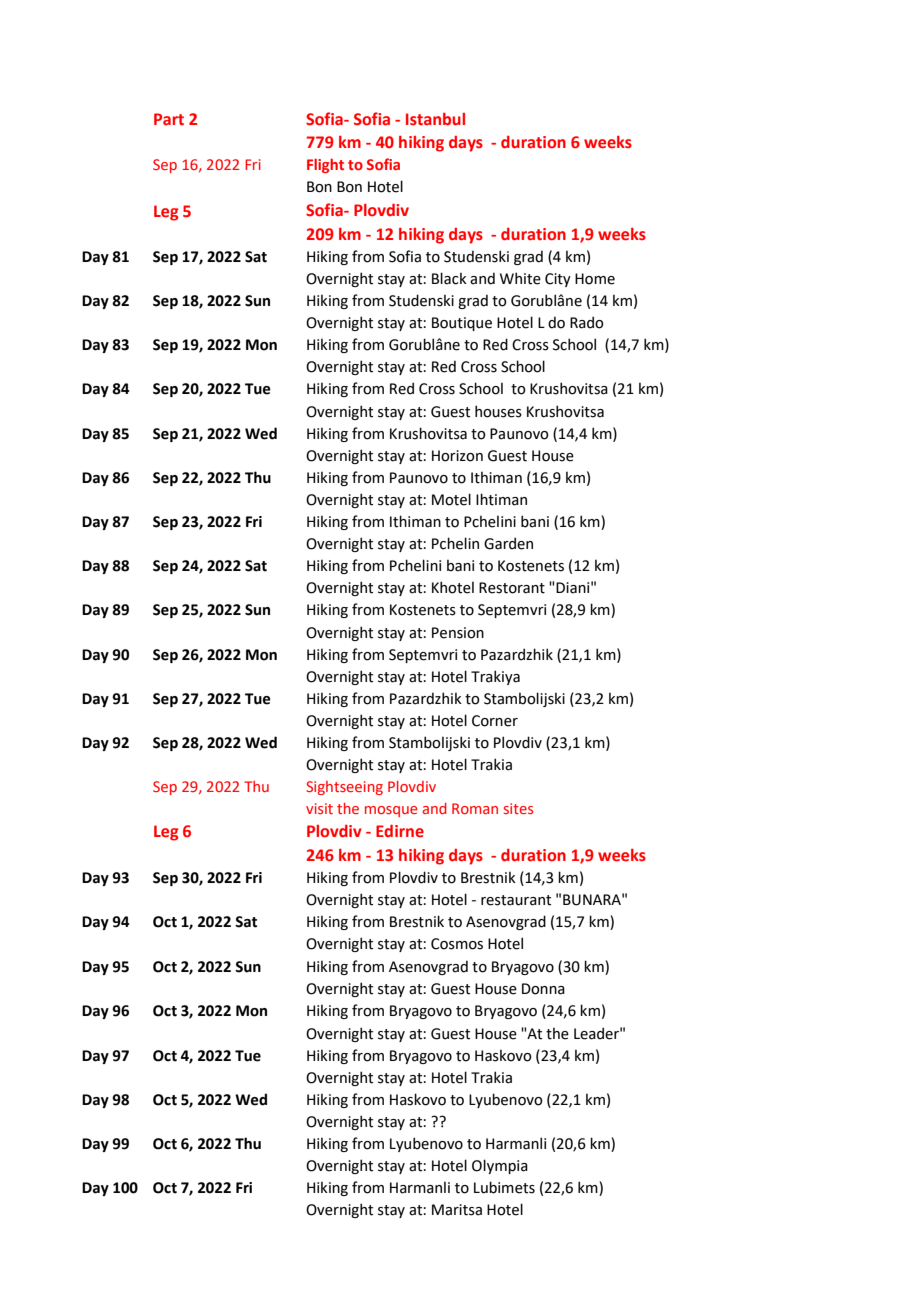 This page has height=1308, width=924. I want to click on Olympia, so click(500, 1166).
